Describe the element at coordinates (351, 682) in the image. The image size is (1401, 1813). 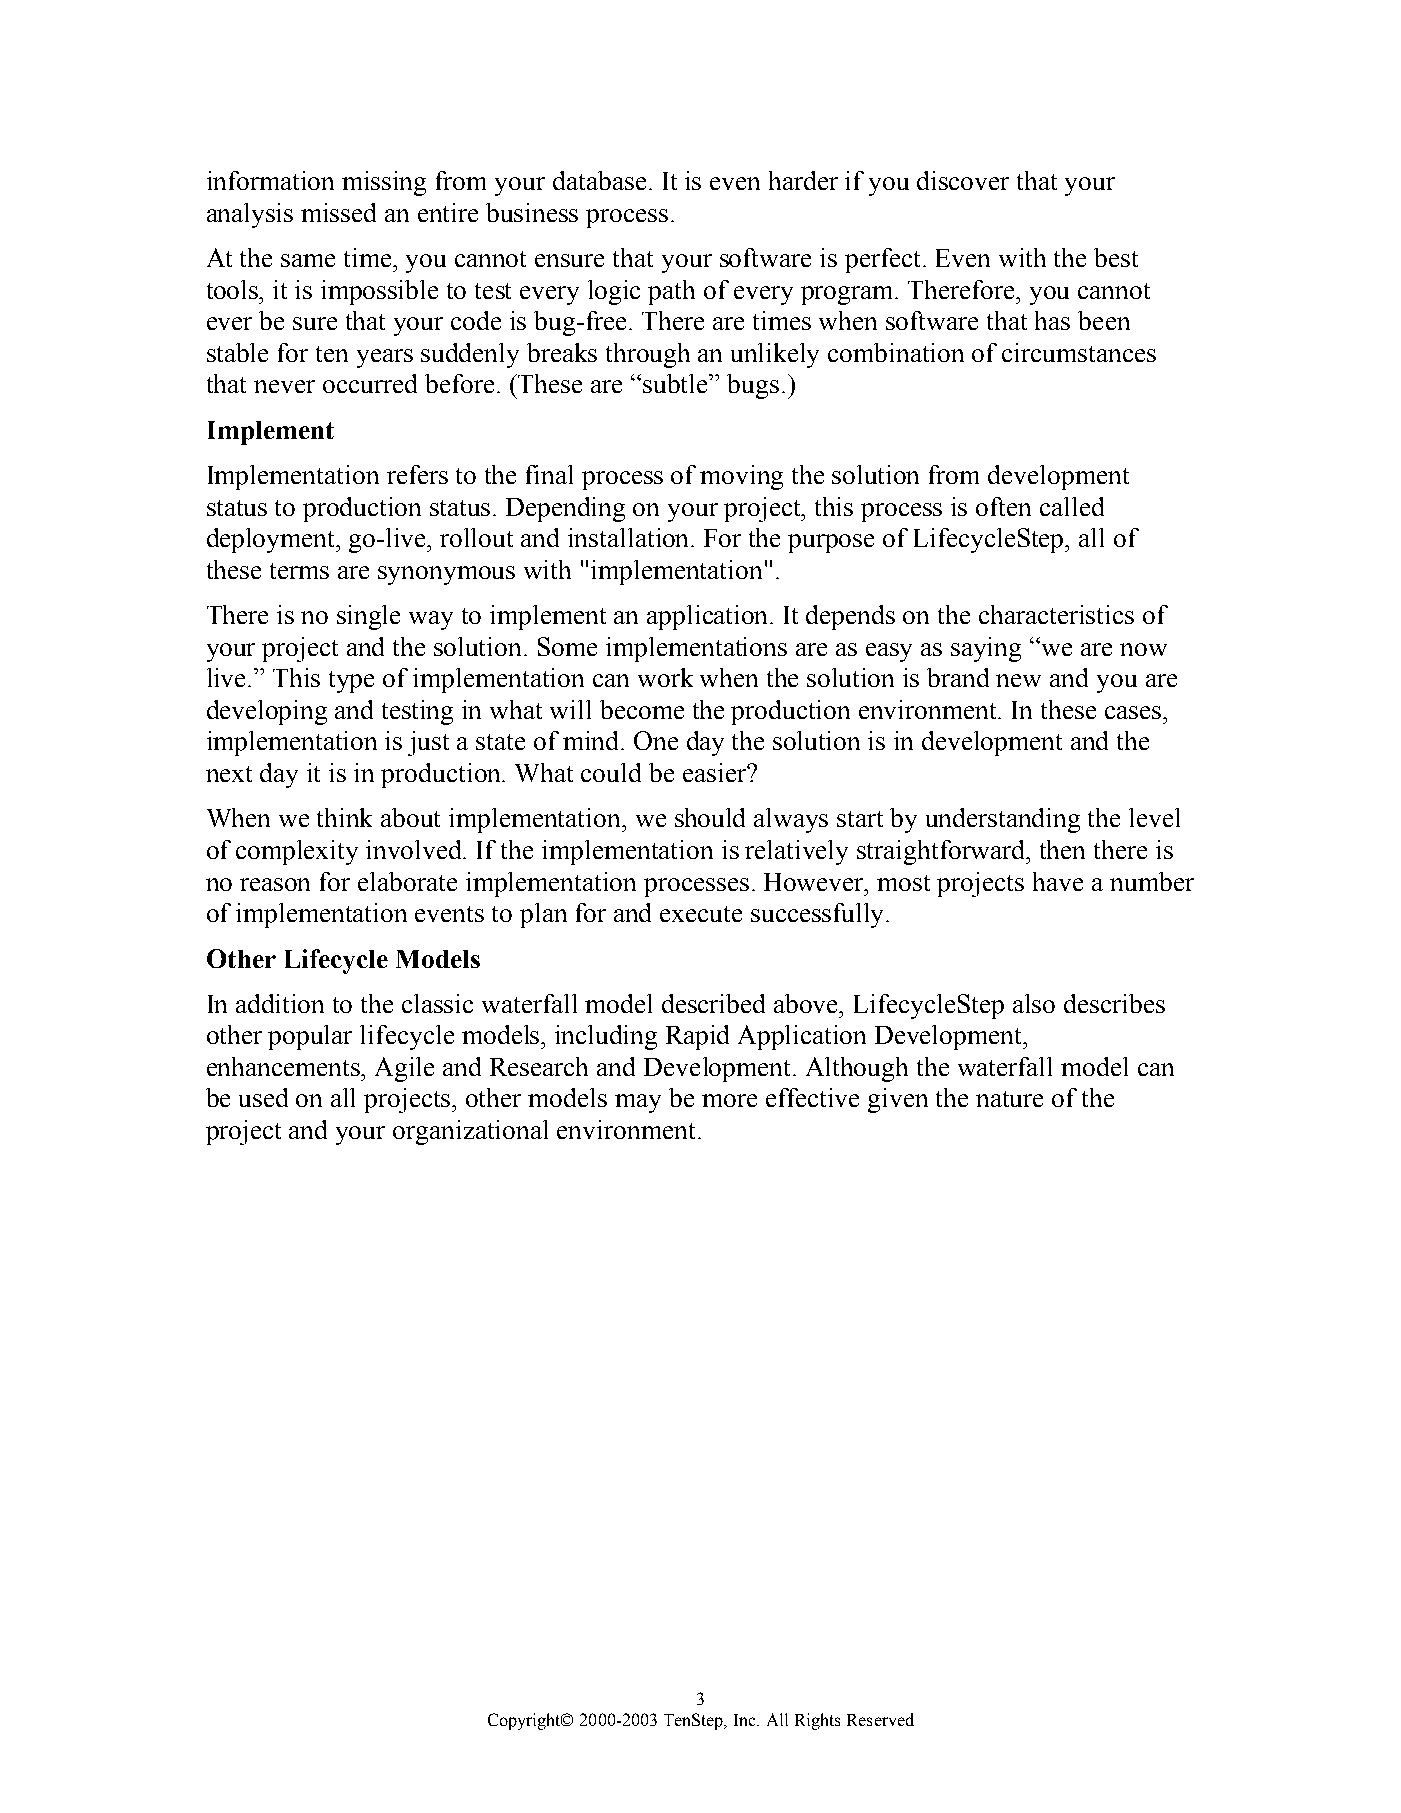
I see `type` at that location.
